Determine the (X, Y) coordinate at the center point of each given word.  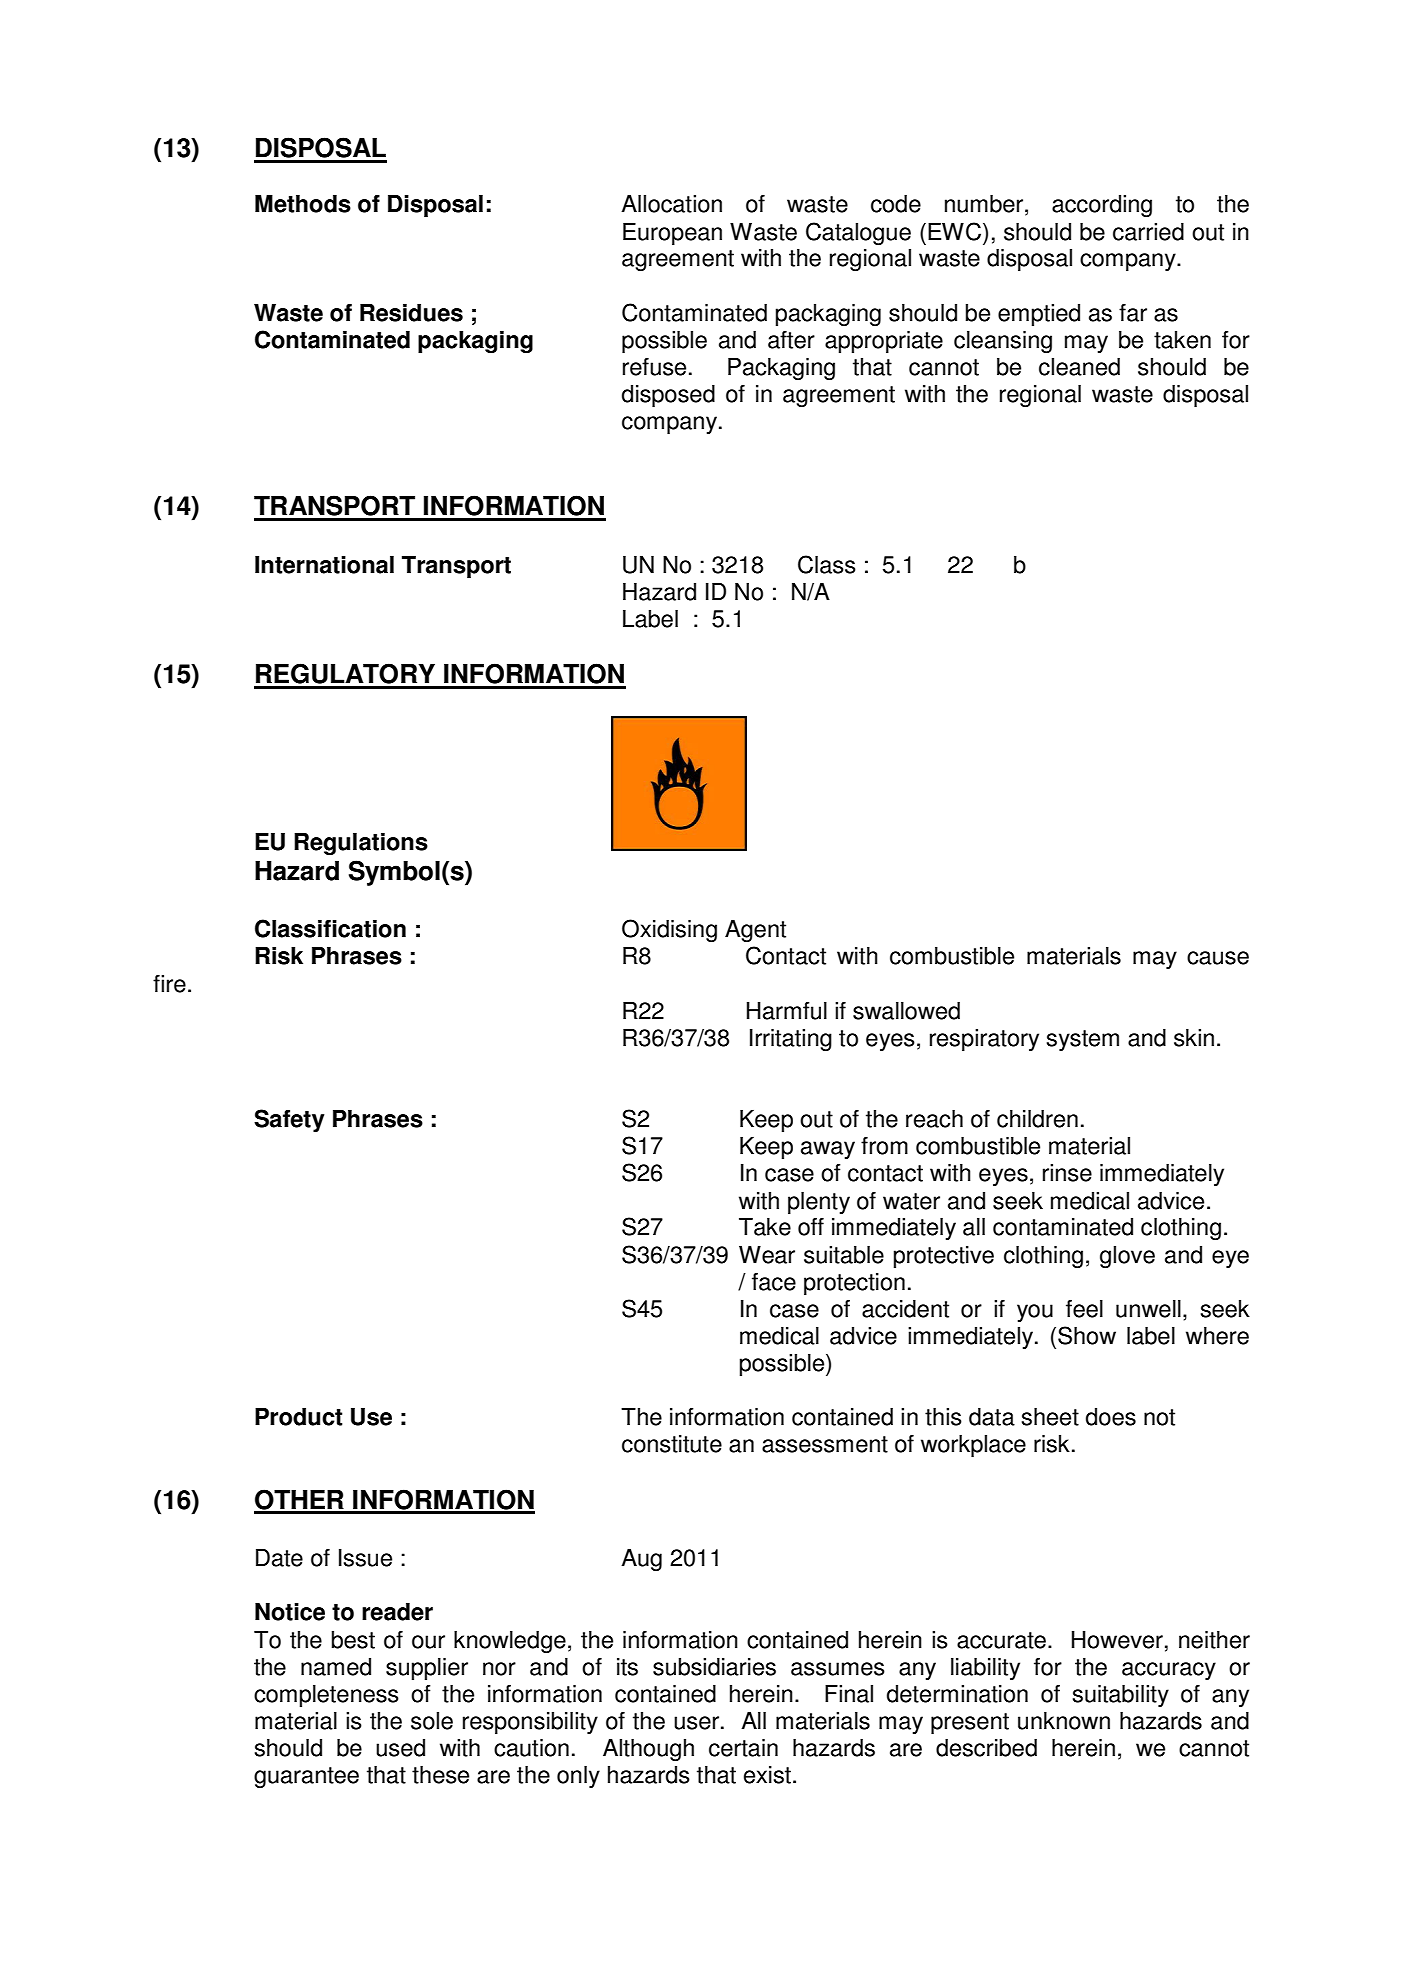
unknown (1064, 1721)
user (696, 1723)
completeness (326, 1696)
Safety (289, 1120)
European (672, 234)
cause (1218, 958)
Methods (303, 204)
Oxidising (669, 930)
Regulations (361, 844)
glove (1127, 1257)
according (1102, 206)
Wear (767, 1255)
